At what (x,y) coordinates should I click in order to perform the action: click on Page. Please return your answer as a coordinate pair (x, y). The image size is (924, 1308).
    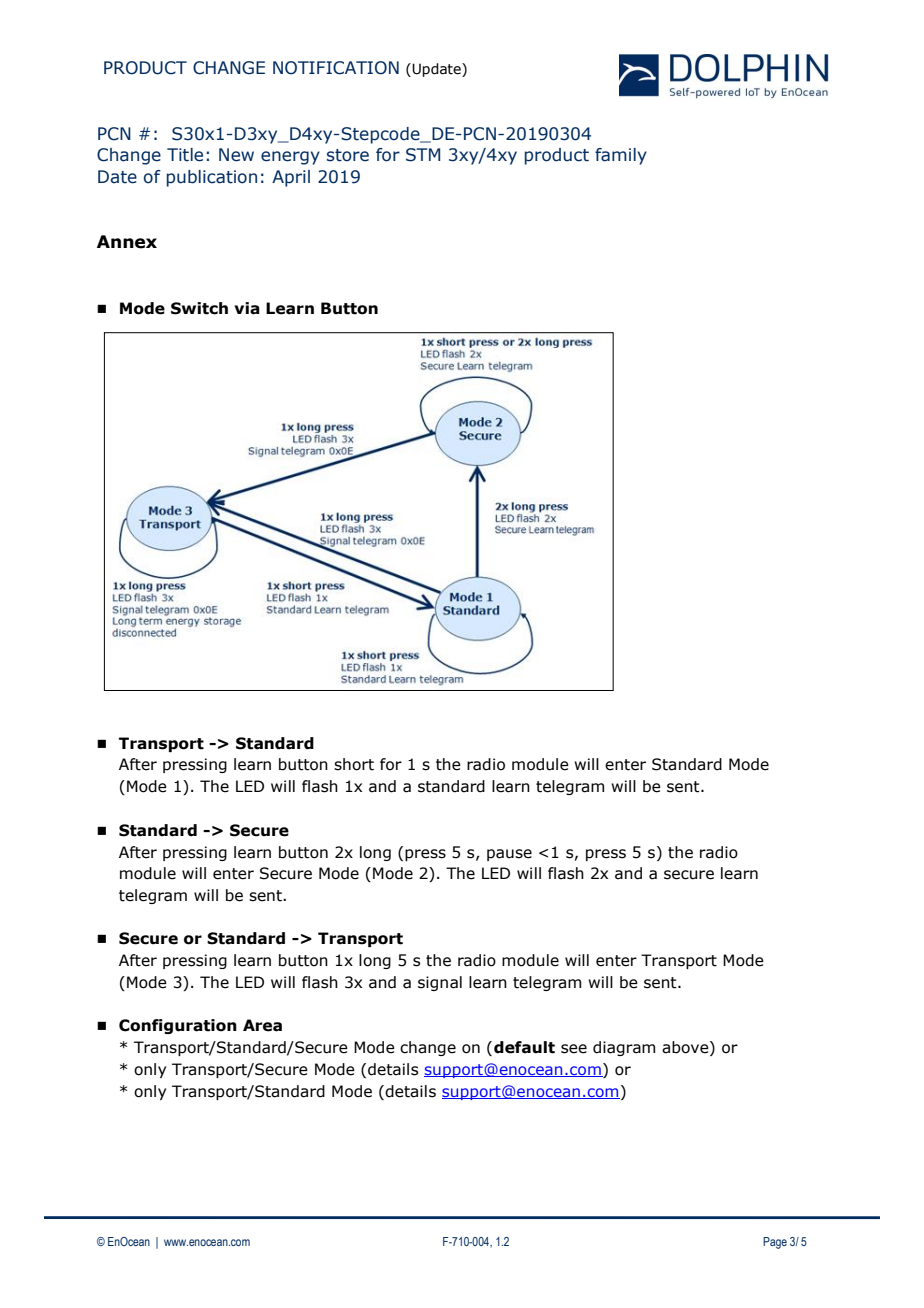
    Looking at the image, I should click on (775, 1243).
